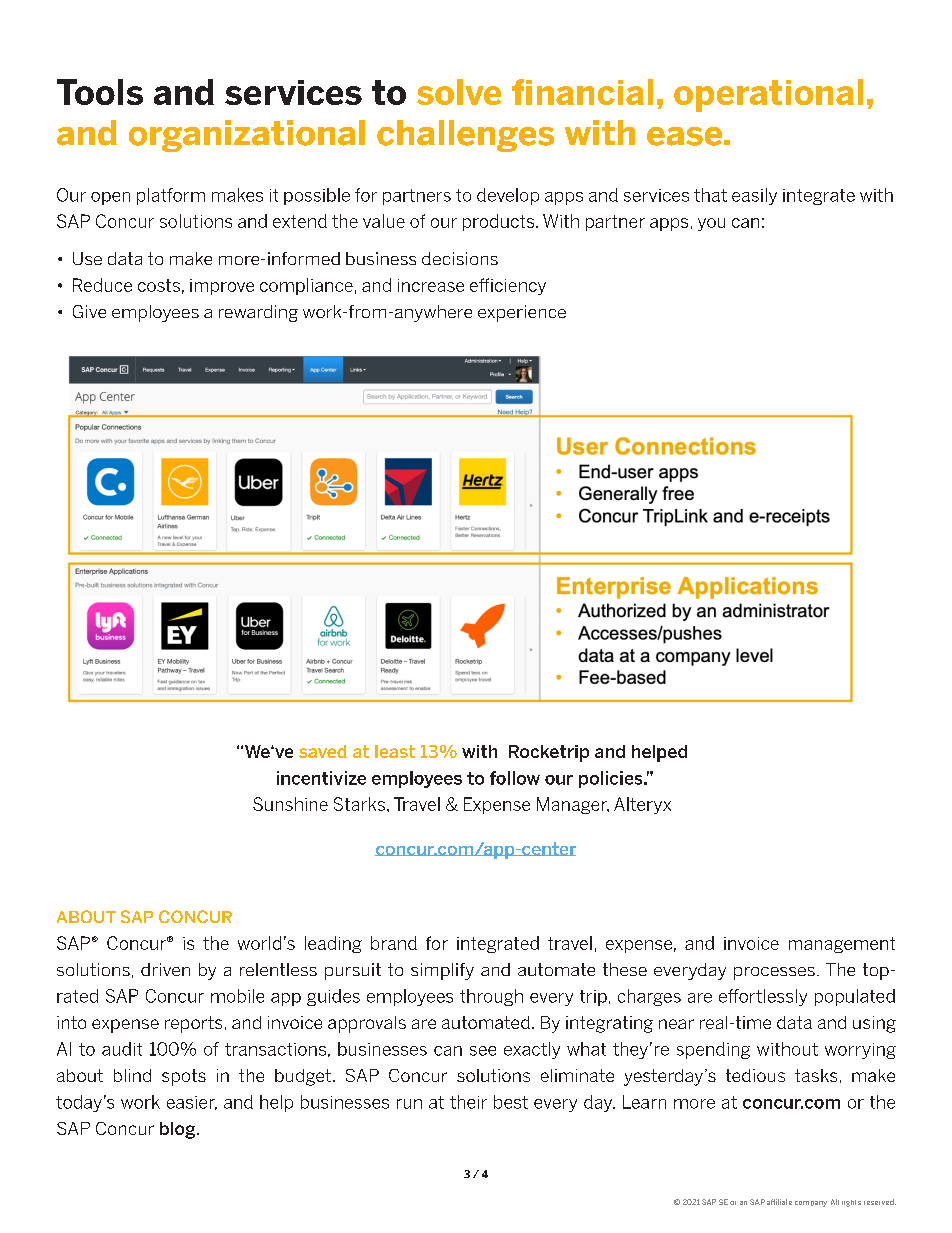 The width and height of the document is (952, 1233). I want to click on saved, so click(323, 751).
